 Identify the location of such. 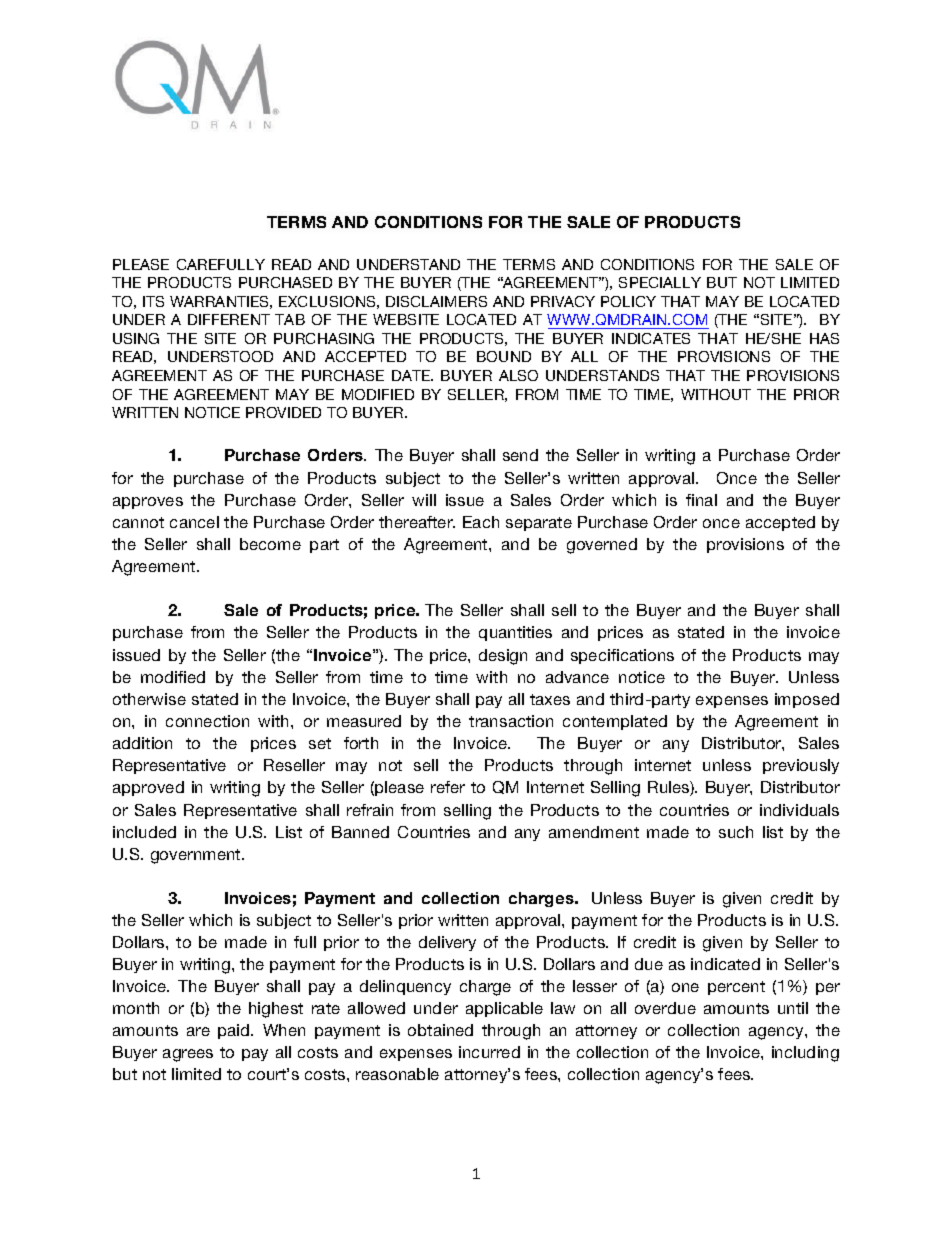
(736, 832).
